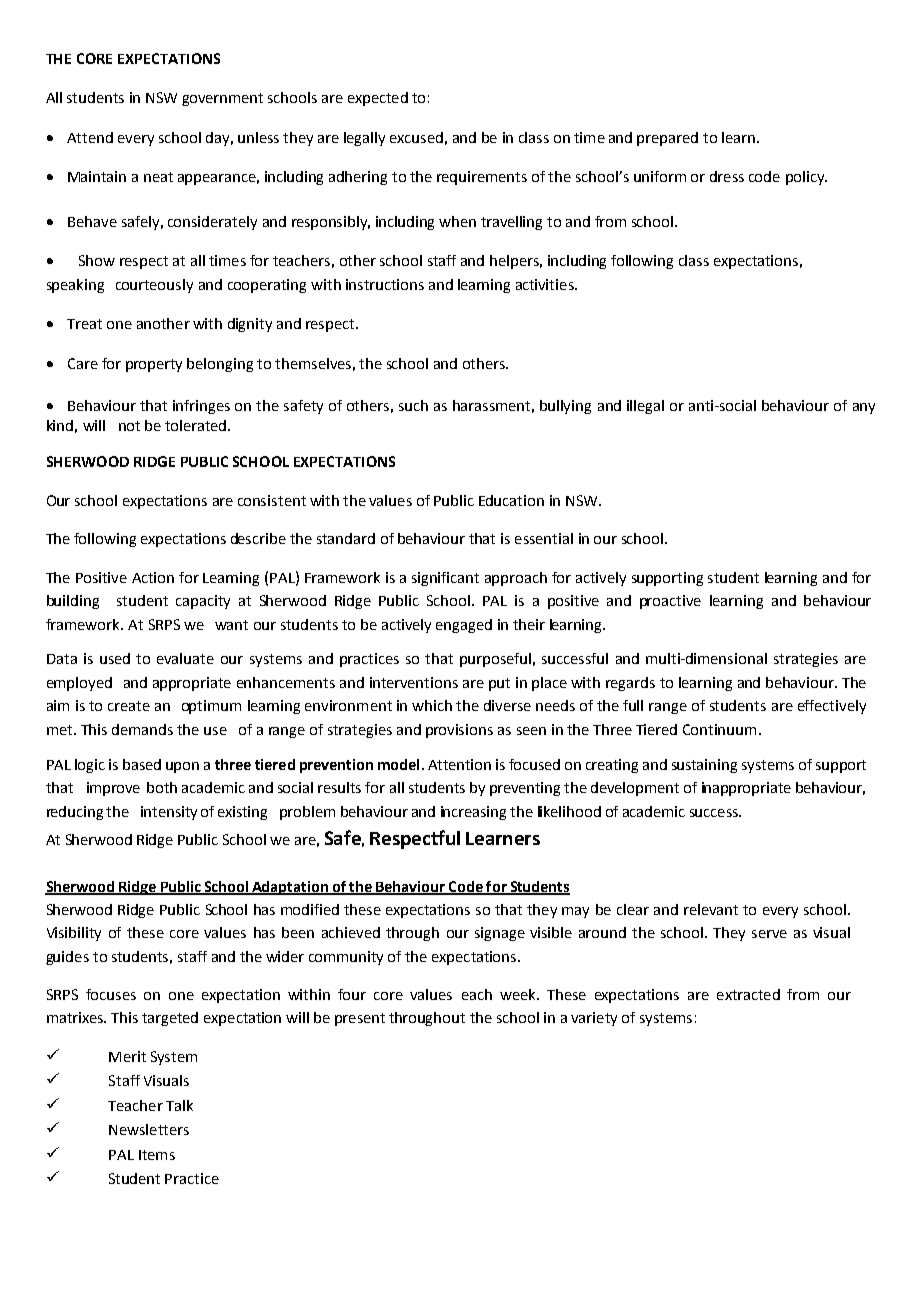  I want to click on both, so click(162, 787).
